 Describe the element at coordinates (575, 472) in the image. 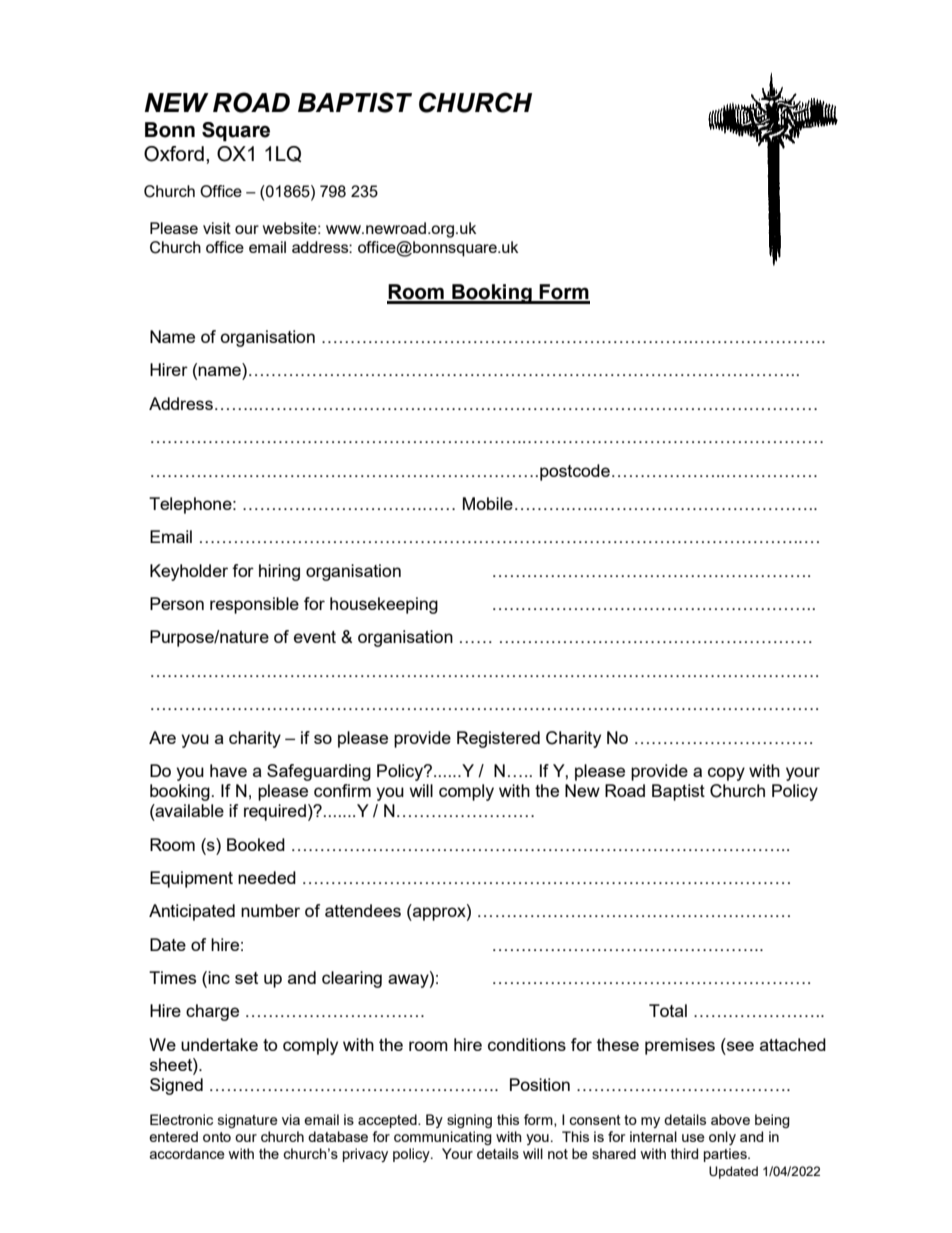

I see `postcode` at that location.
